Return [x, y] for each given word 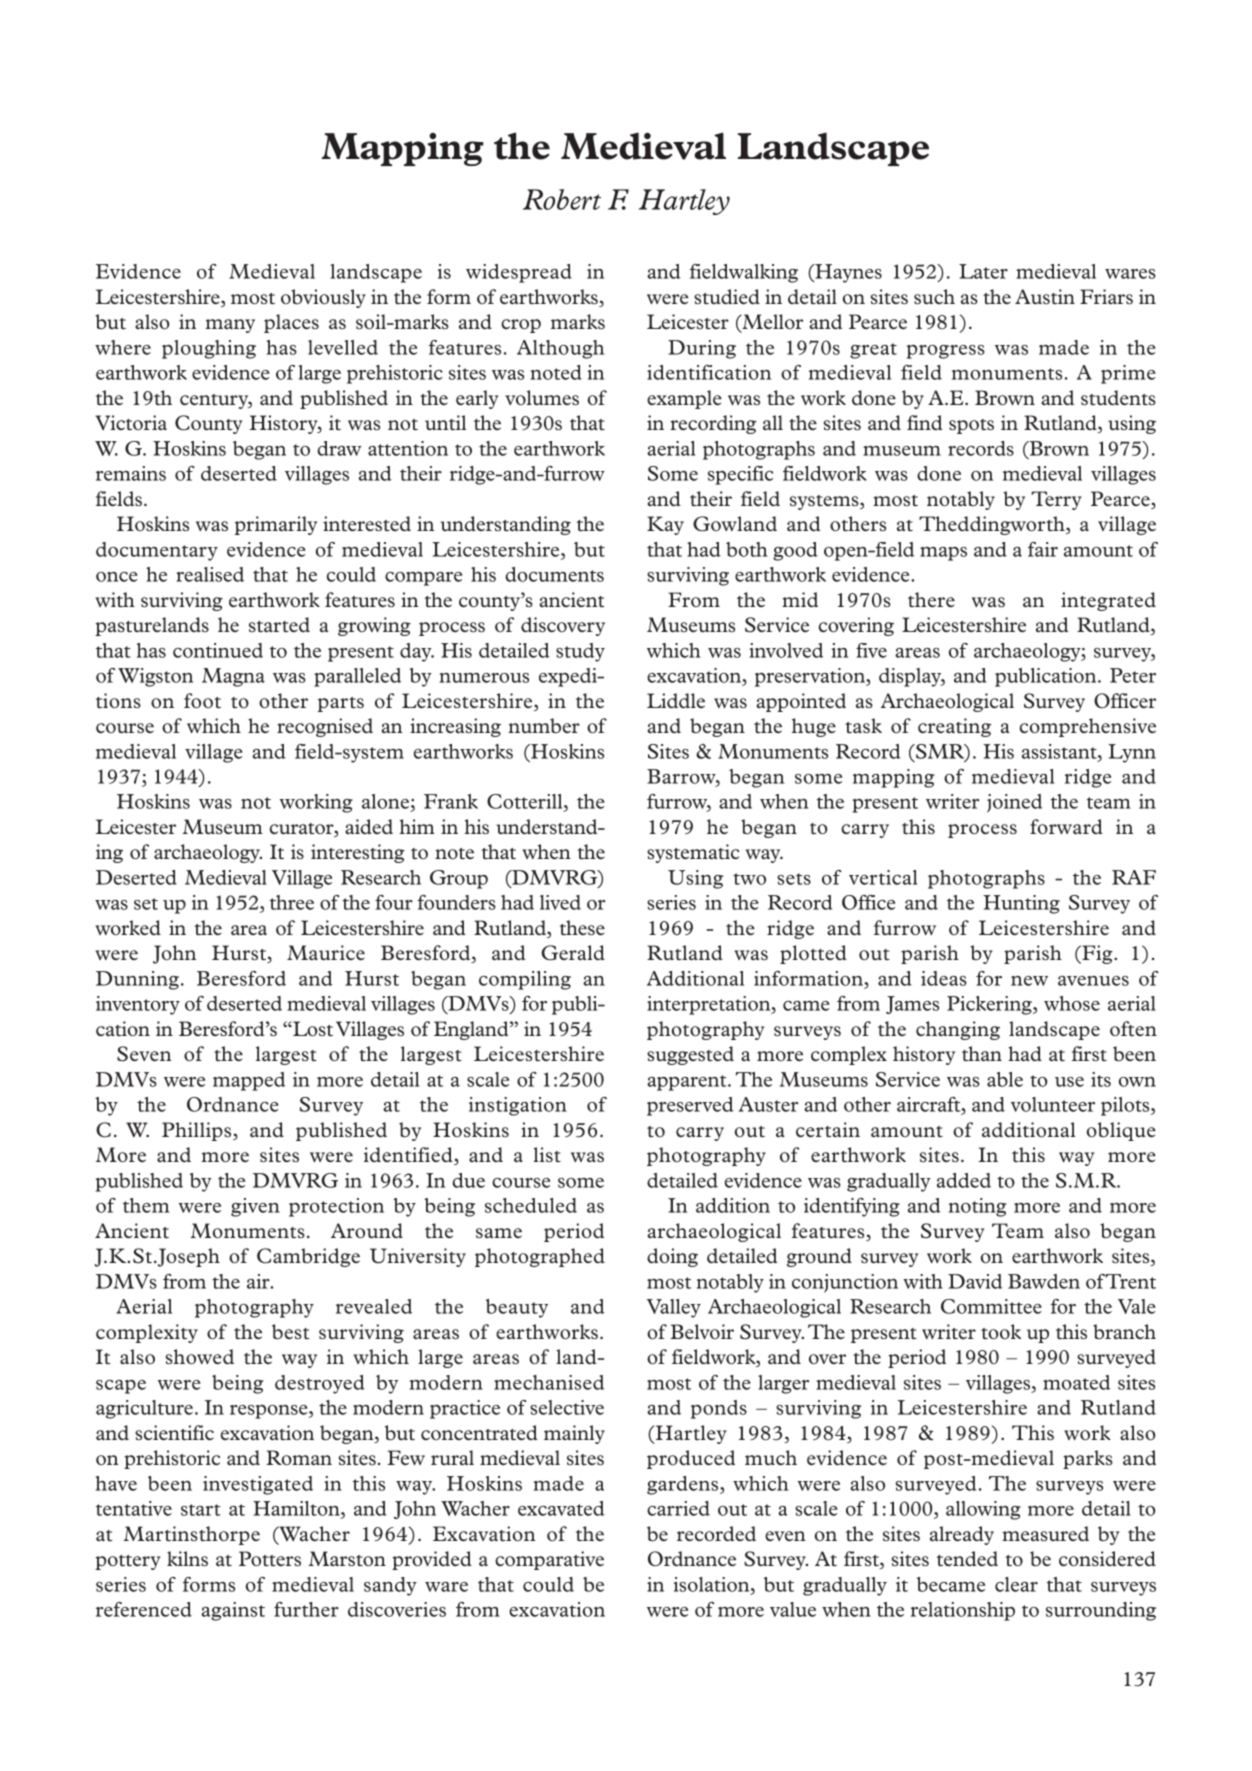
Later [983, 271]
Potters [270, 1558]
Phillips [198, 1131]
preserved [690, 1106]
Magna [233, 677]
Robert [562, 199]
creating [954, 727]
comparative [549, 1560]
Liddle [676, 700]
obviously [323, 298]
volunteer [1053, 1104]
